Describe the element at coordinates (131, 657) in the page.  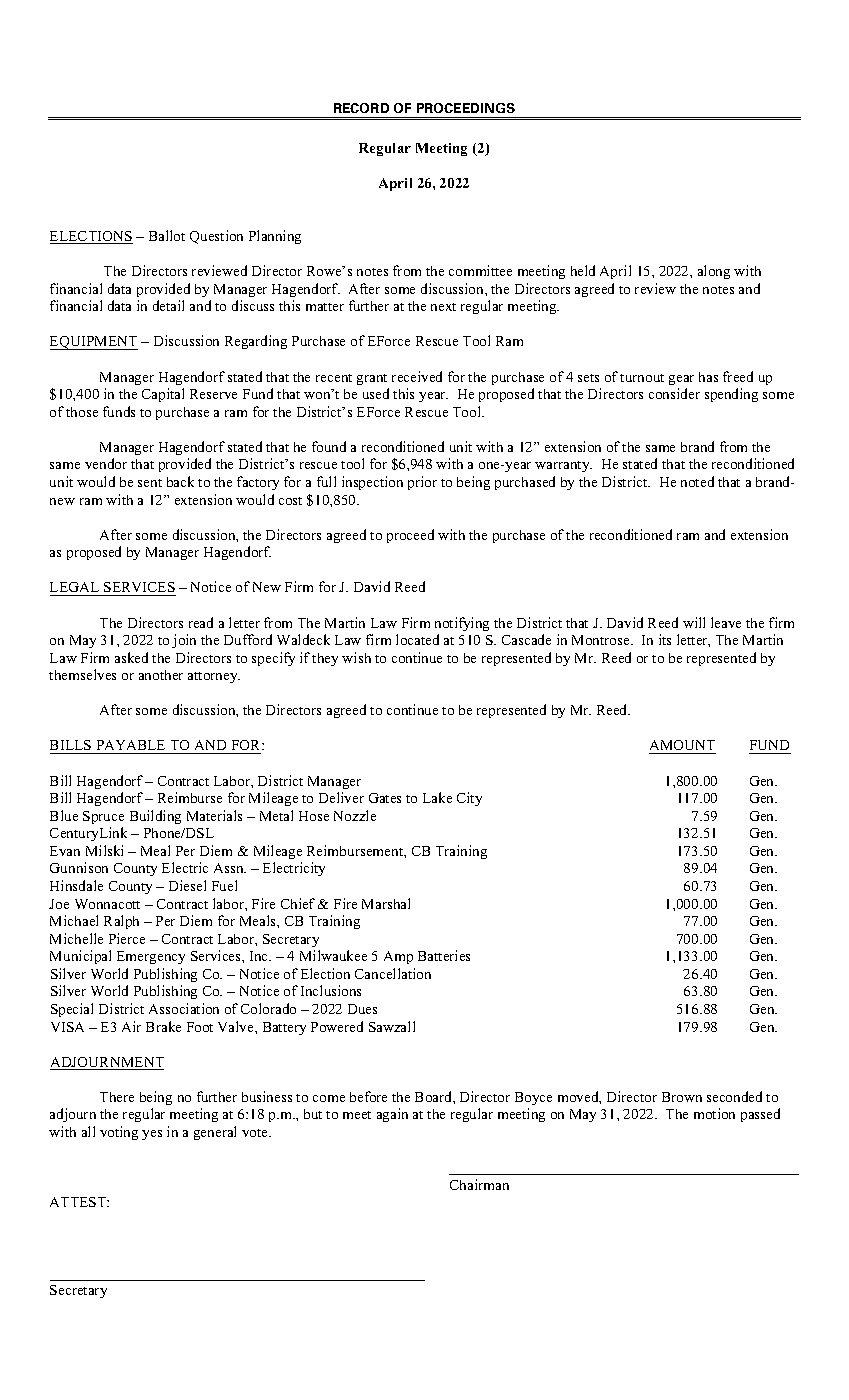
I see `asked` at that location.
